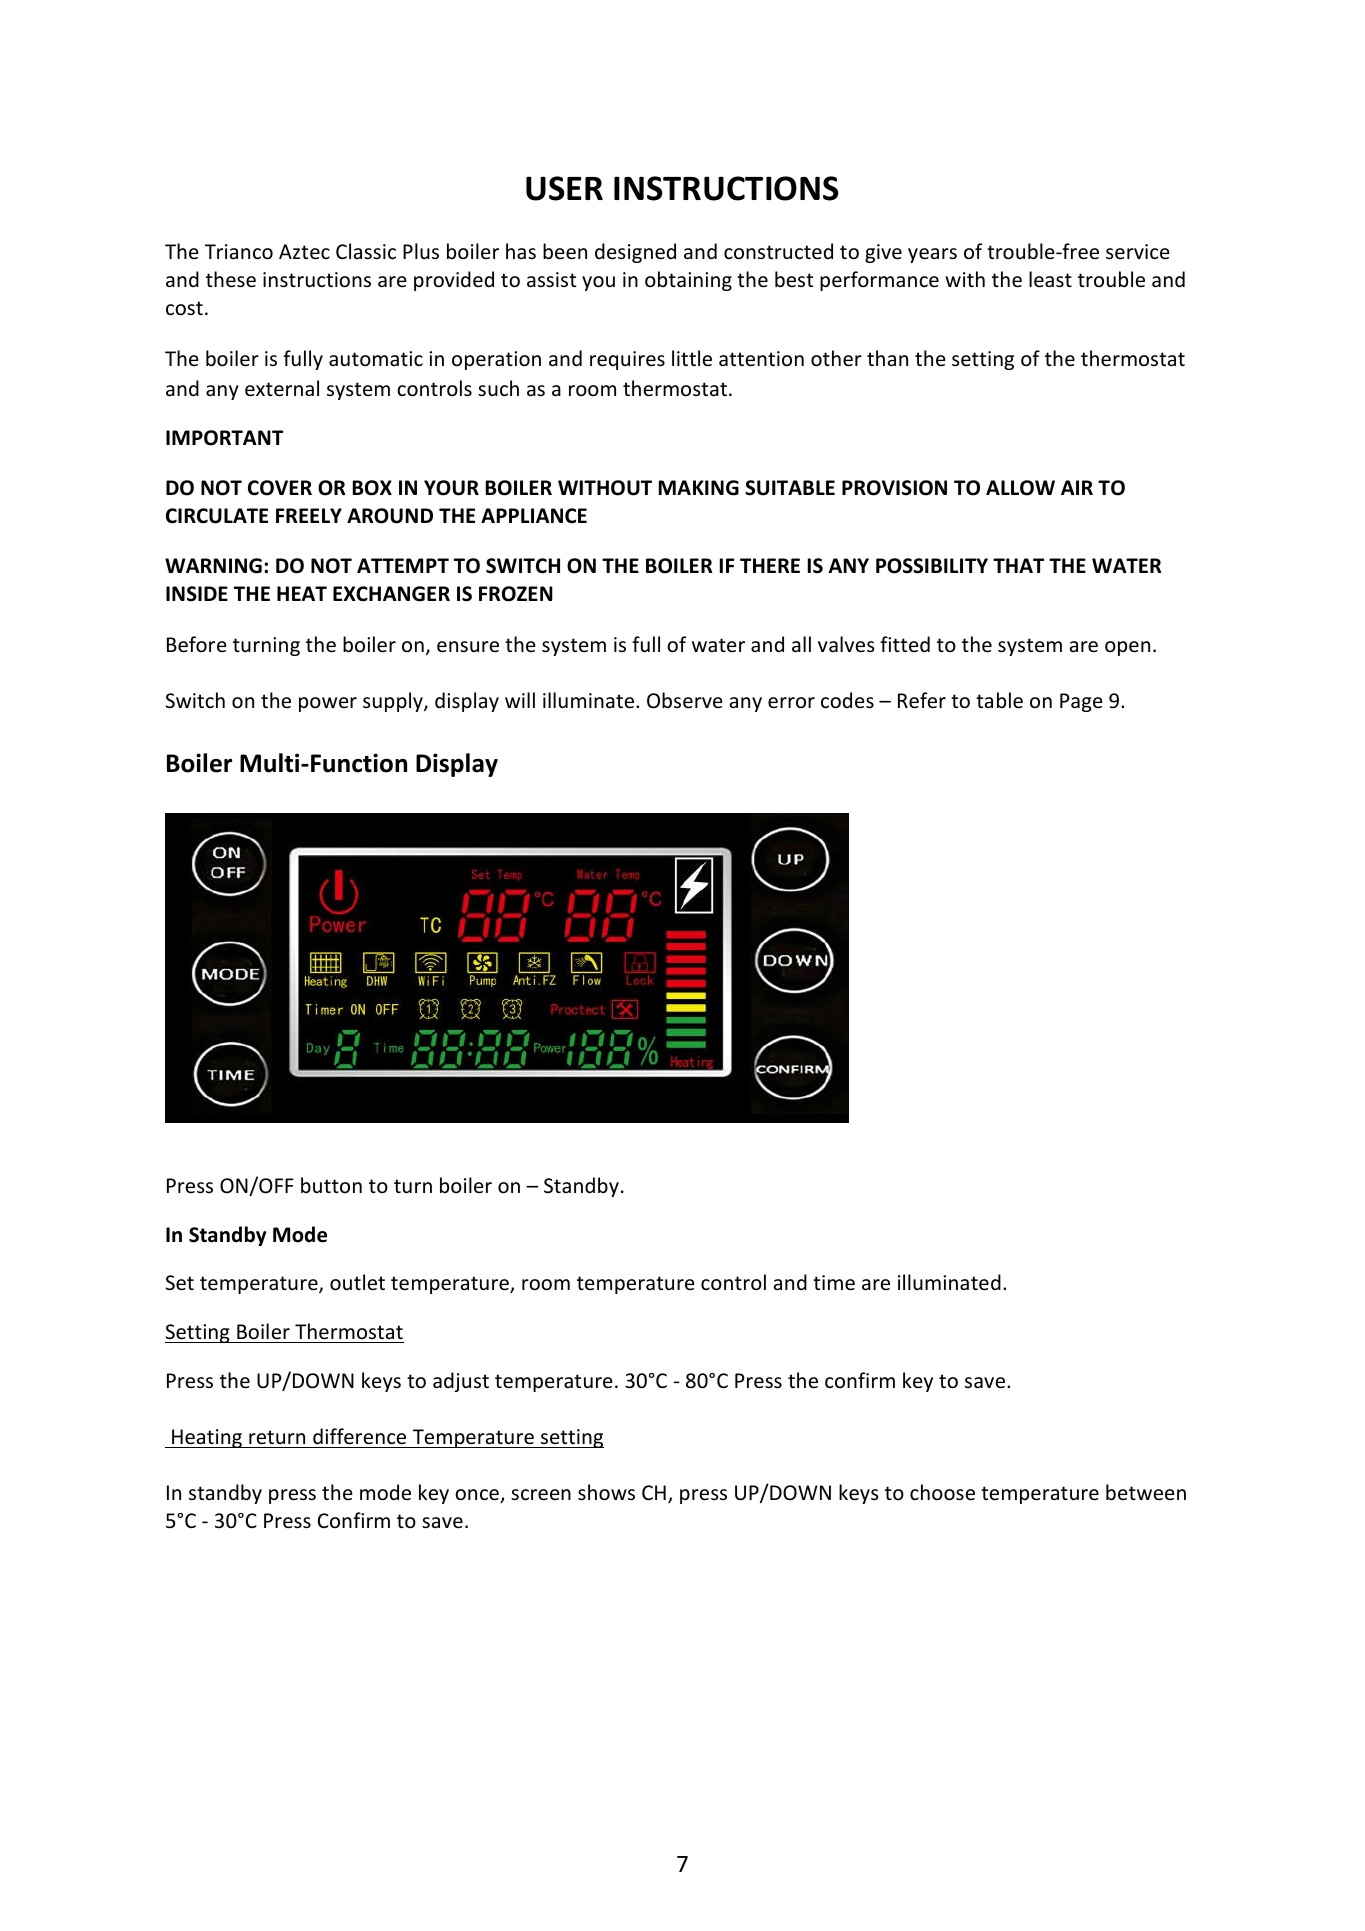 The image size is (1365, 1931). Describe the element at coordinates (635, 253) in the image. I see `designed` at that location.
